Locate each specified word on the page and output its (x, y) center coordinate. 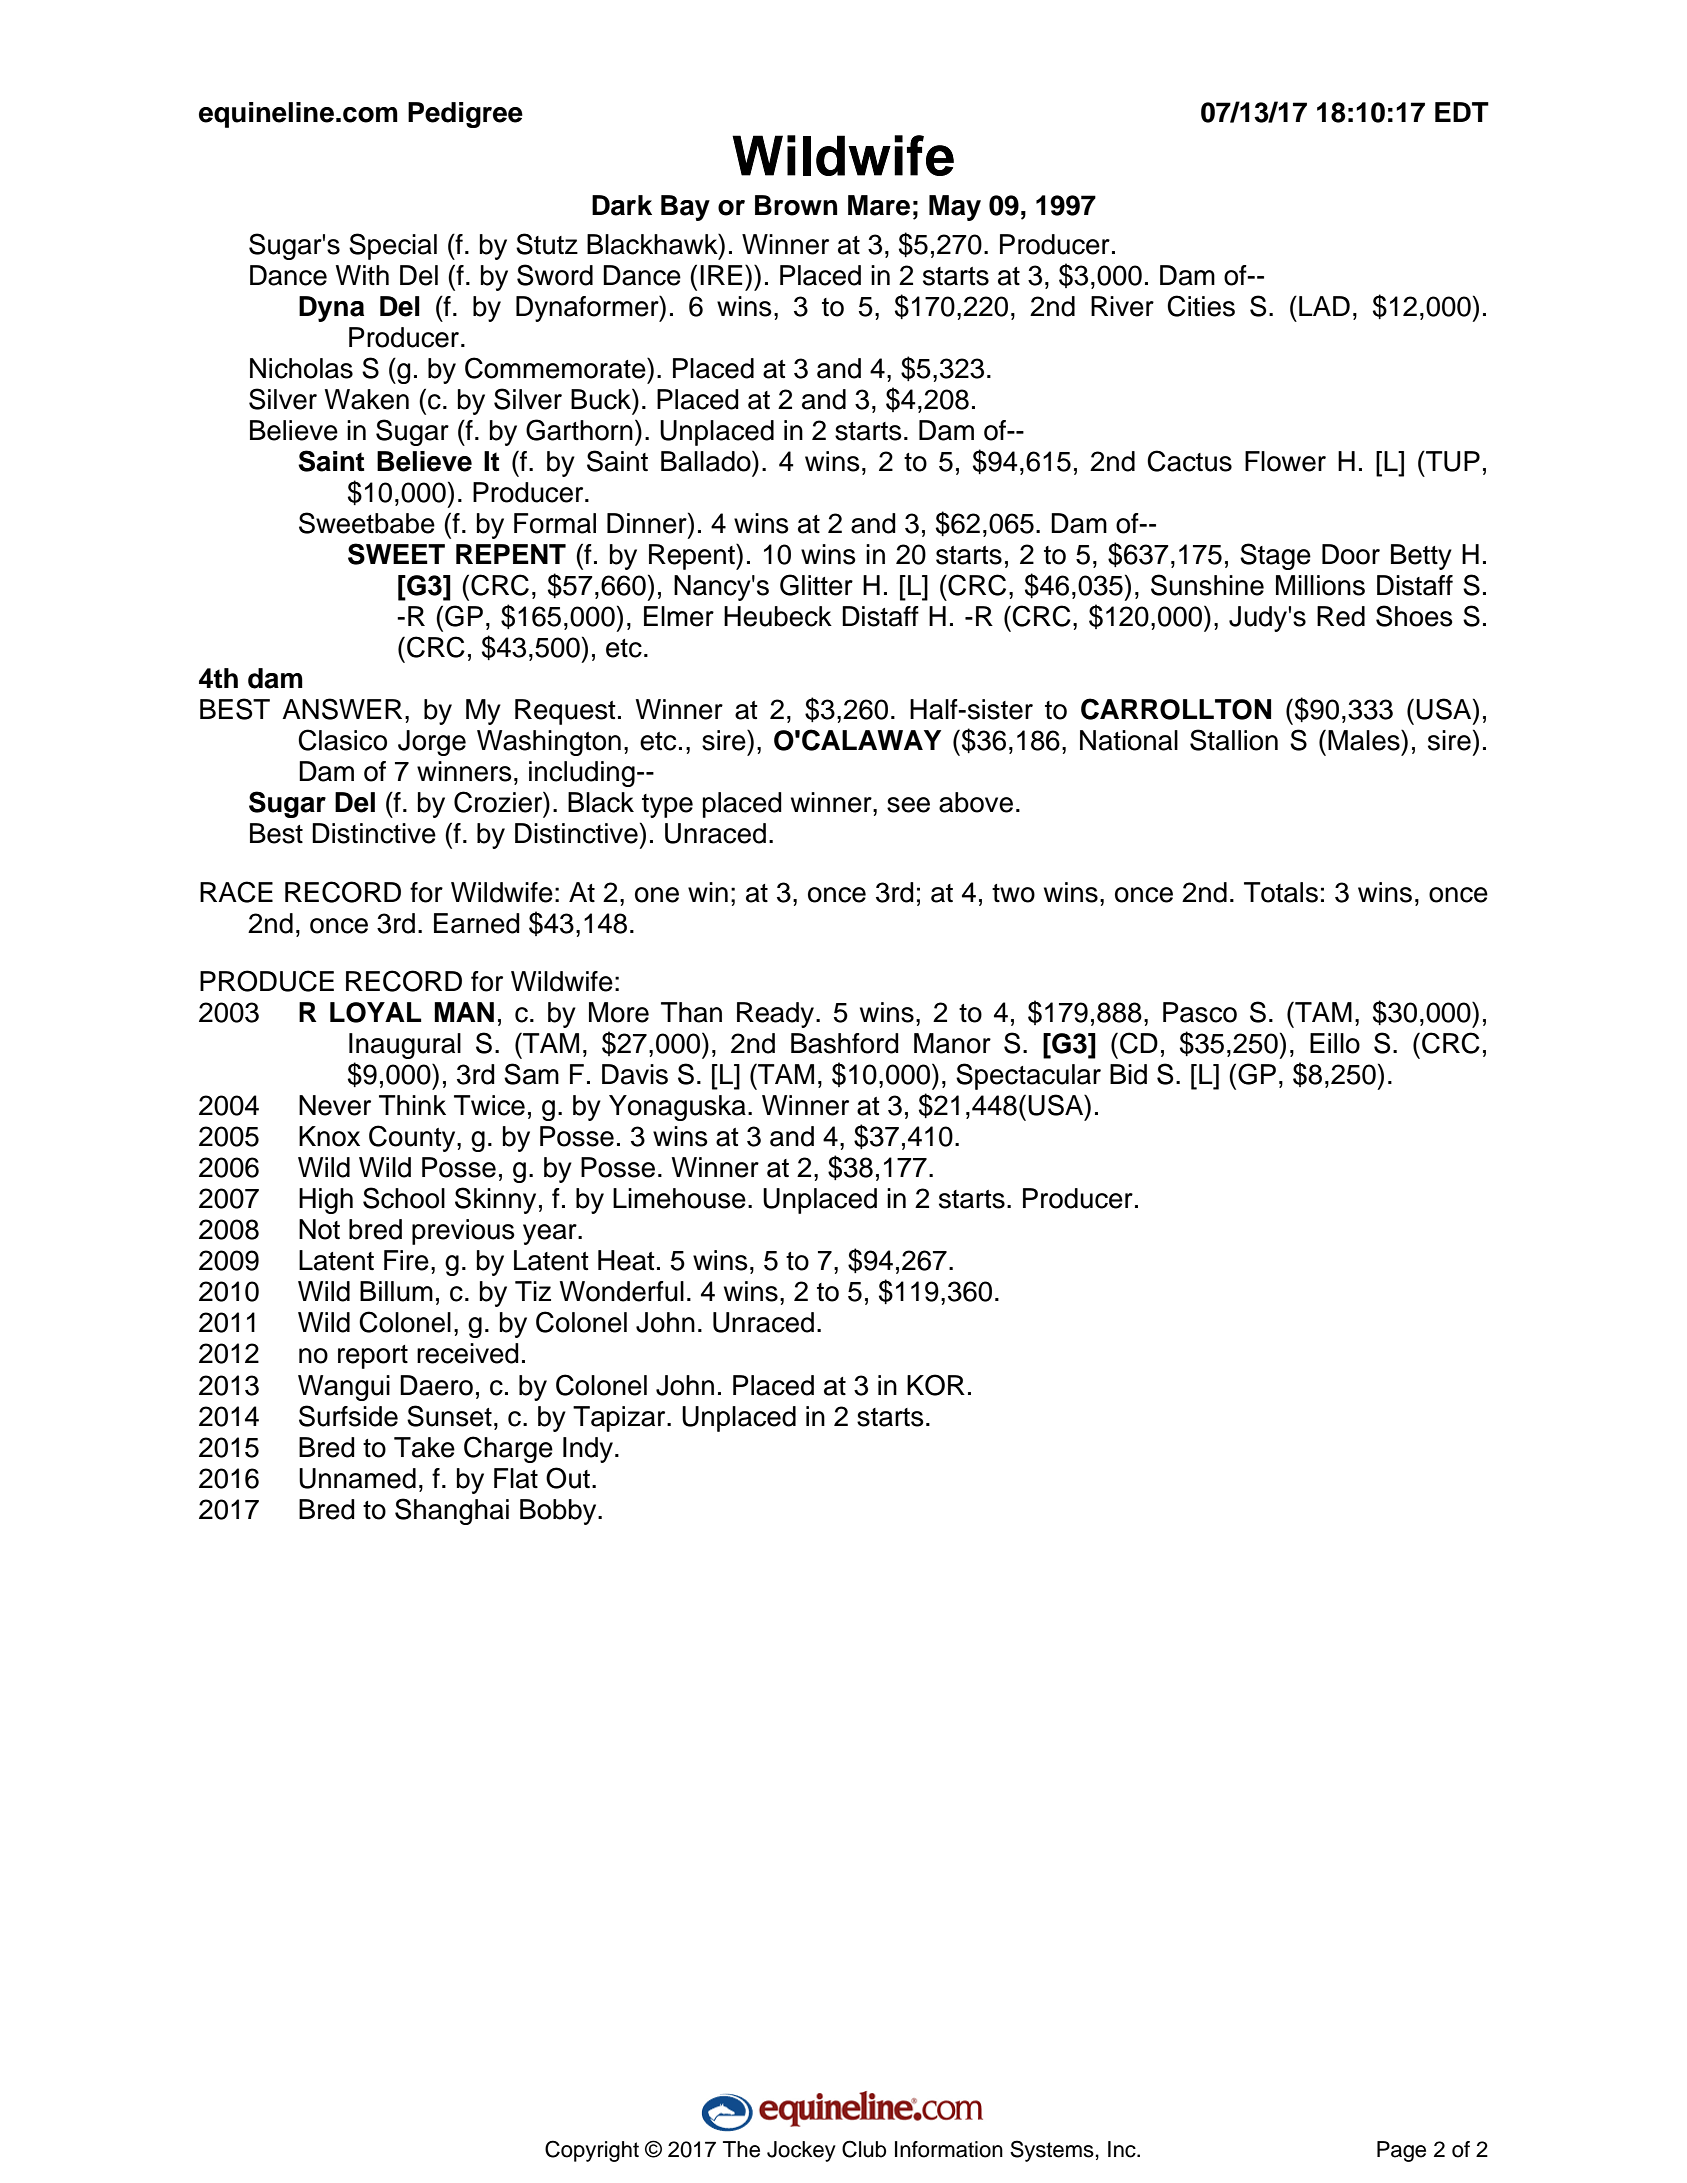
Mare (879, 205)
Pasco (1200, 1012)
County (413, 1138)
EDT (1462, 112)
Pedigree (465, 115)
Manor (952, 1043)
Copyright (592, 2151)
